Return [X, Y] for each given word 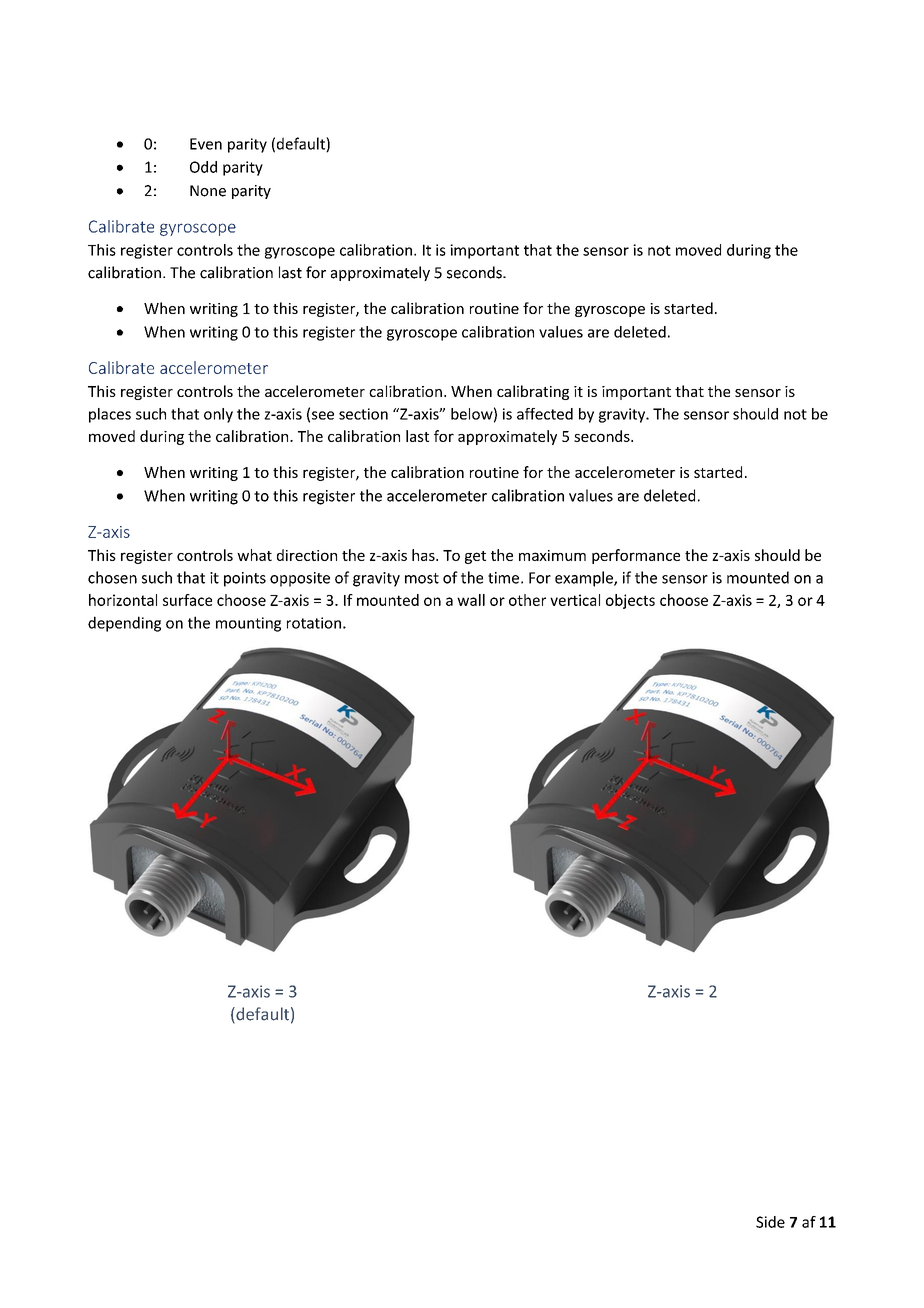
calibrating [533, 392]
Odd [203, 167]
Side [770, 1222]
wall [471, 600]
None [208, 191]
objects [630, 601]
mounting [248, 624]
